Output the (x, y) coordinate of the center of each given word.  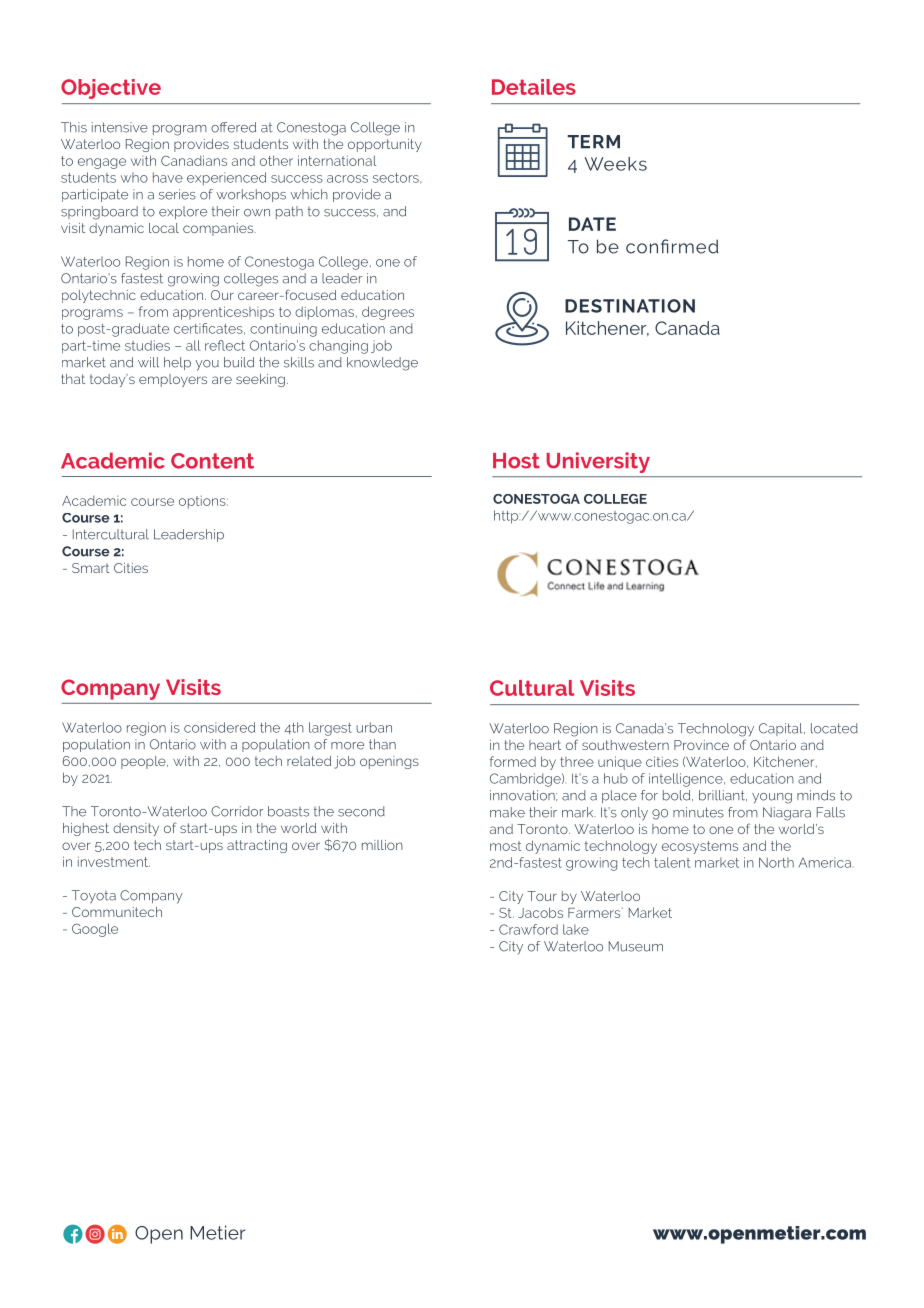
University (598, 462)
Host (516, 461)
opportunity (385, 145)
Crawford (528, 929)
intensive (120, 127)
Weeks (615, 164)
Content (212, 461)
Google (95, 930)
